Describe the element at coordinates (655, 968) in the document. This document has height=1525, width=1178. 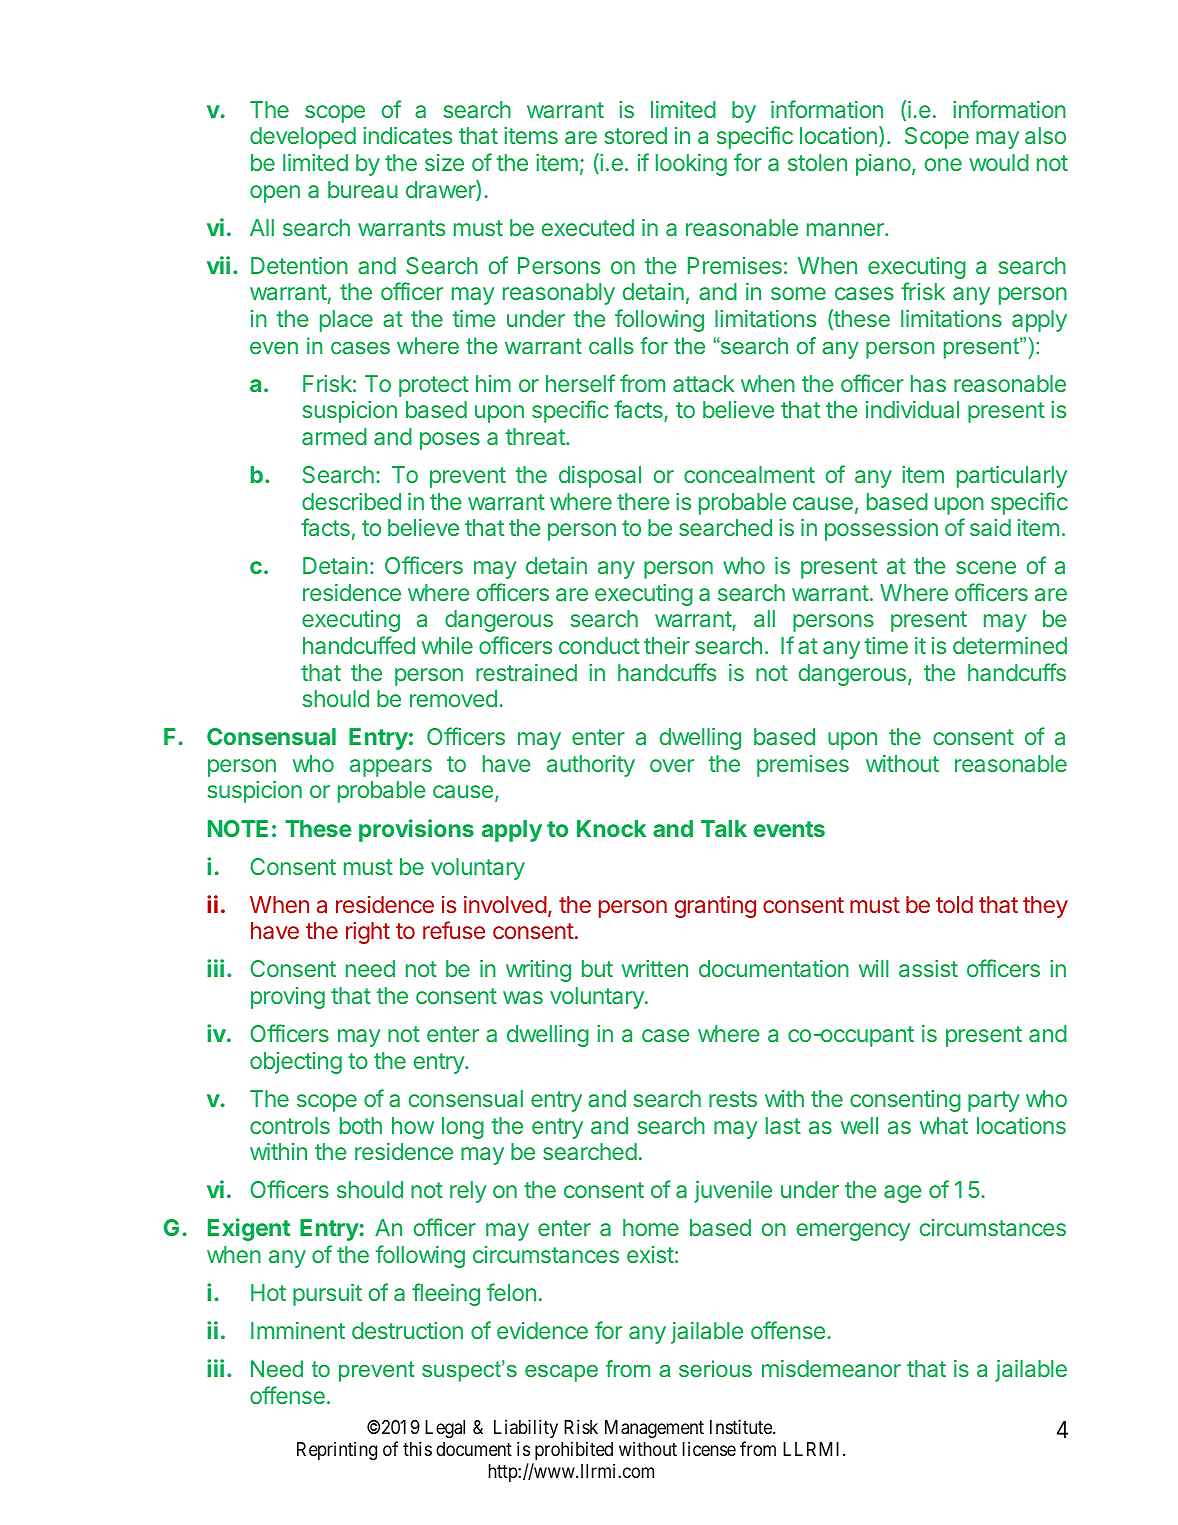
I see `written` at that location.
